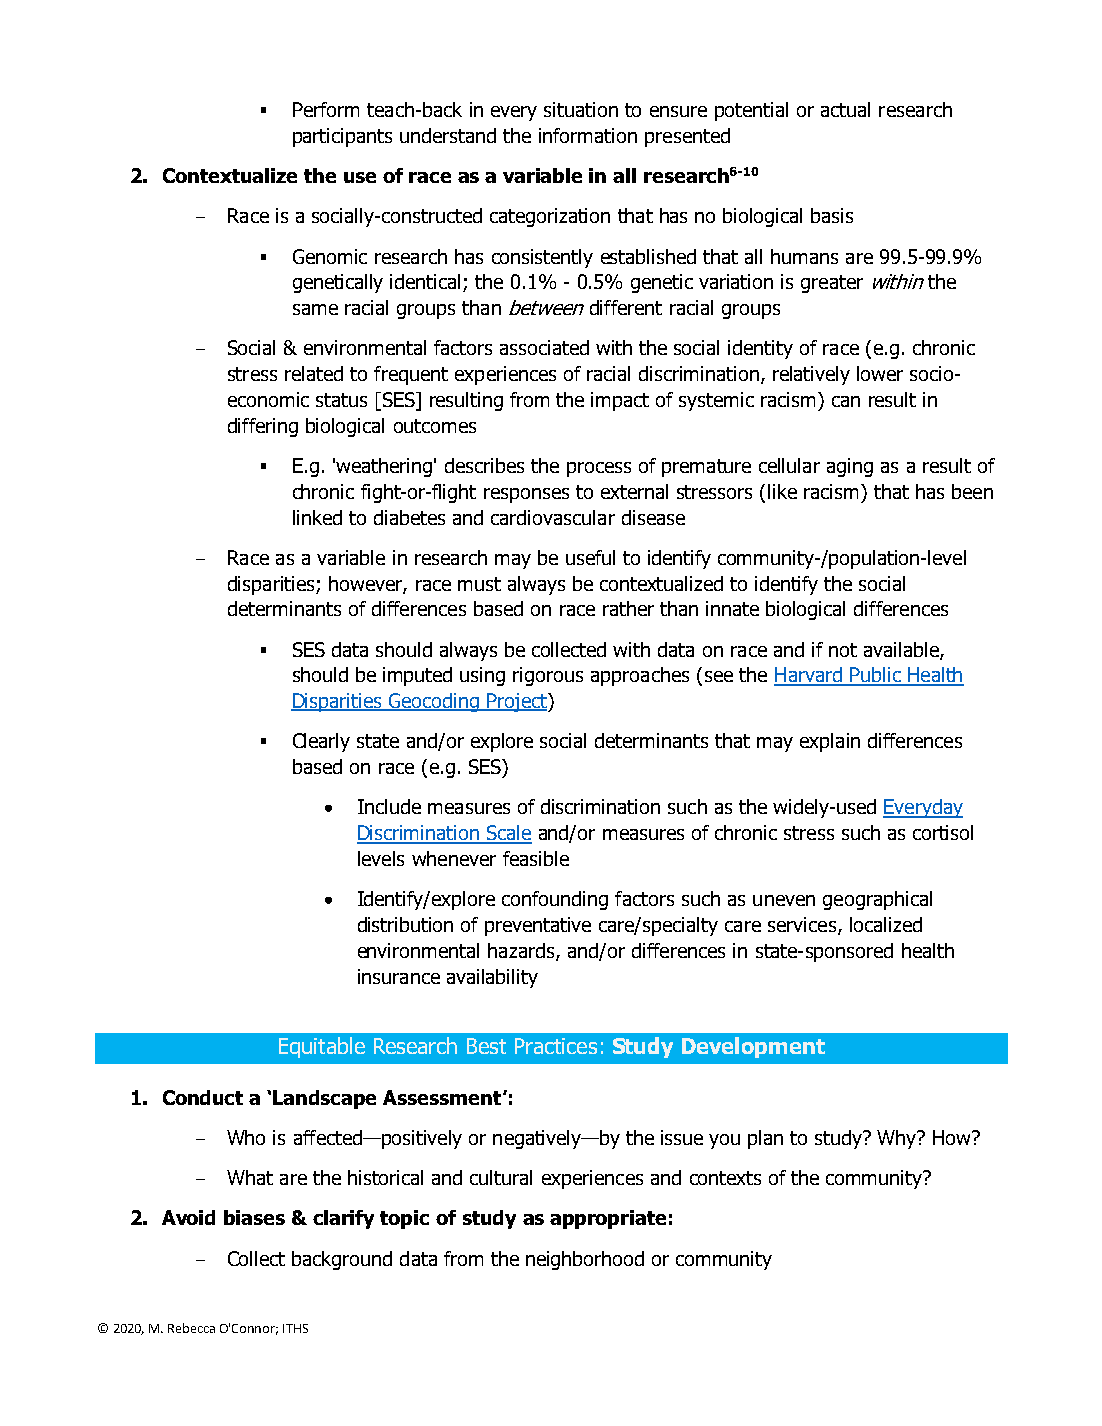 The width and height of the screenshot is (1102, 1426). What do you see at coordinates (548, 676) in the screenshot?
I see `rigorous` at bounding box center [548, 676].
